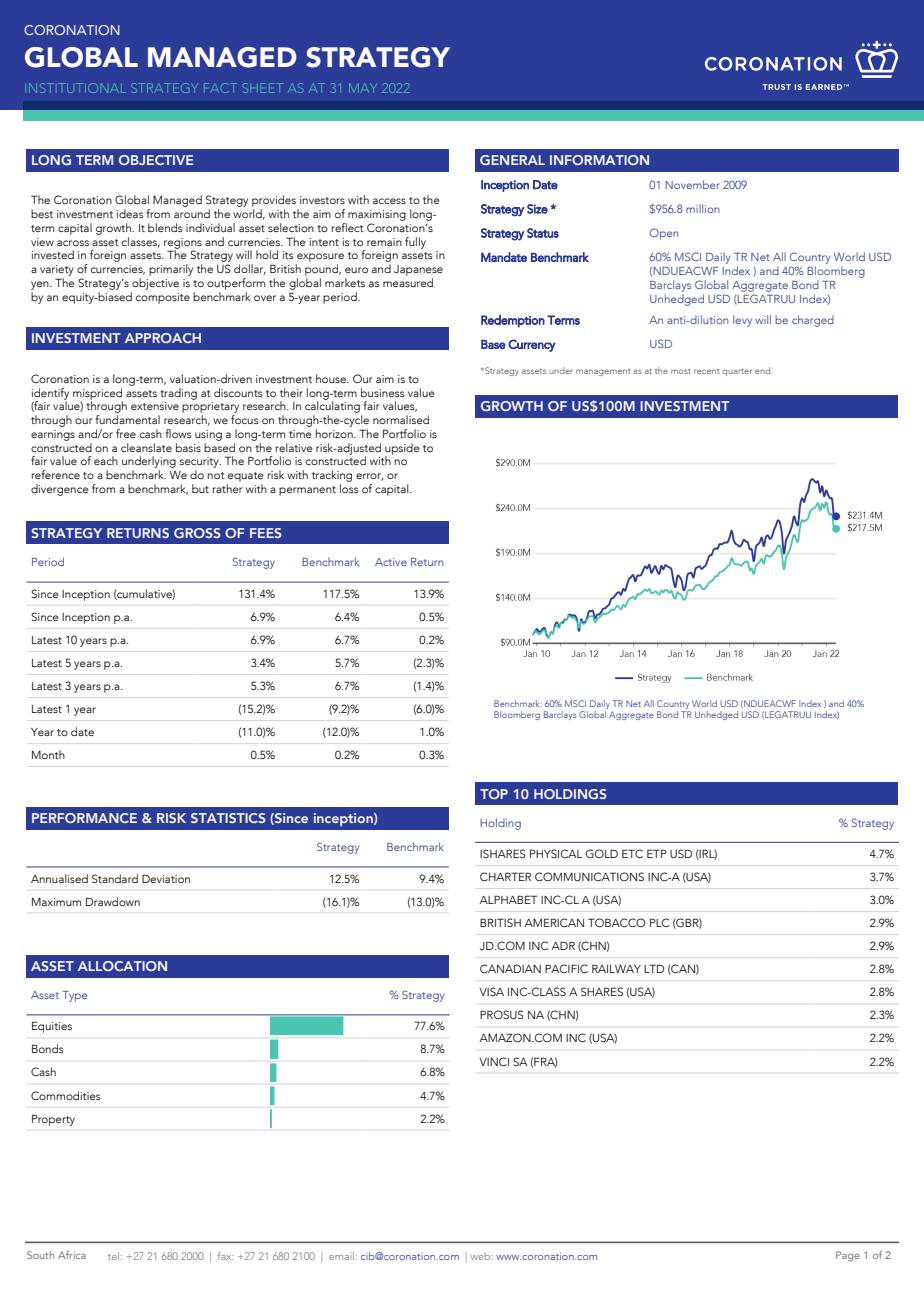 This image has height=1308, width=924. What do you see at coordinates (692, 184) in the image?
I see `November` at bounding box center [692, 184].
